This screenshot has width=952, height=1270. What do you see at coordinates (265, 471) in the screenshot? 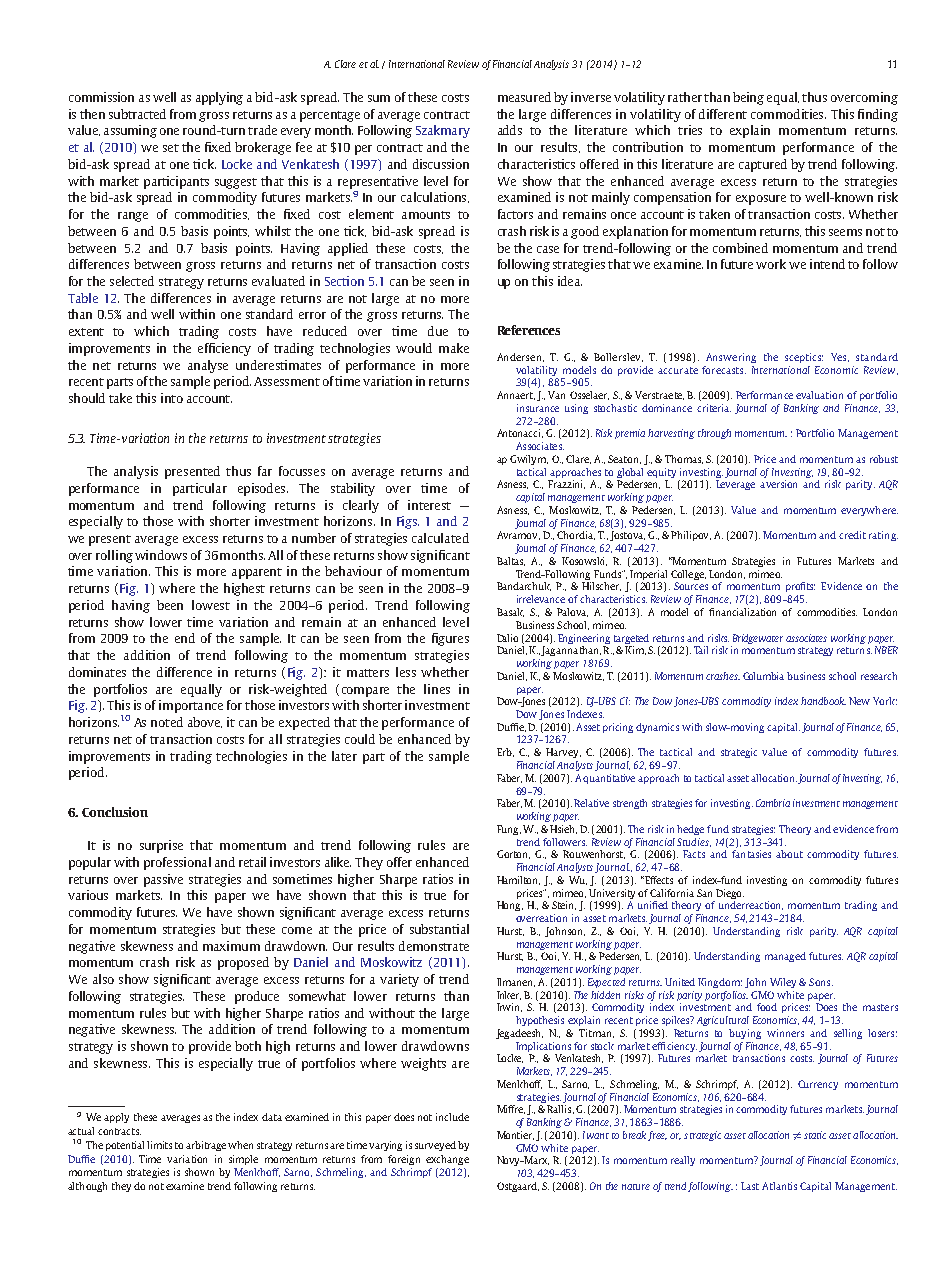
I see `far` at bounding box center [265, 471].
